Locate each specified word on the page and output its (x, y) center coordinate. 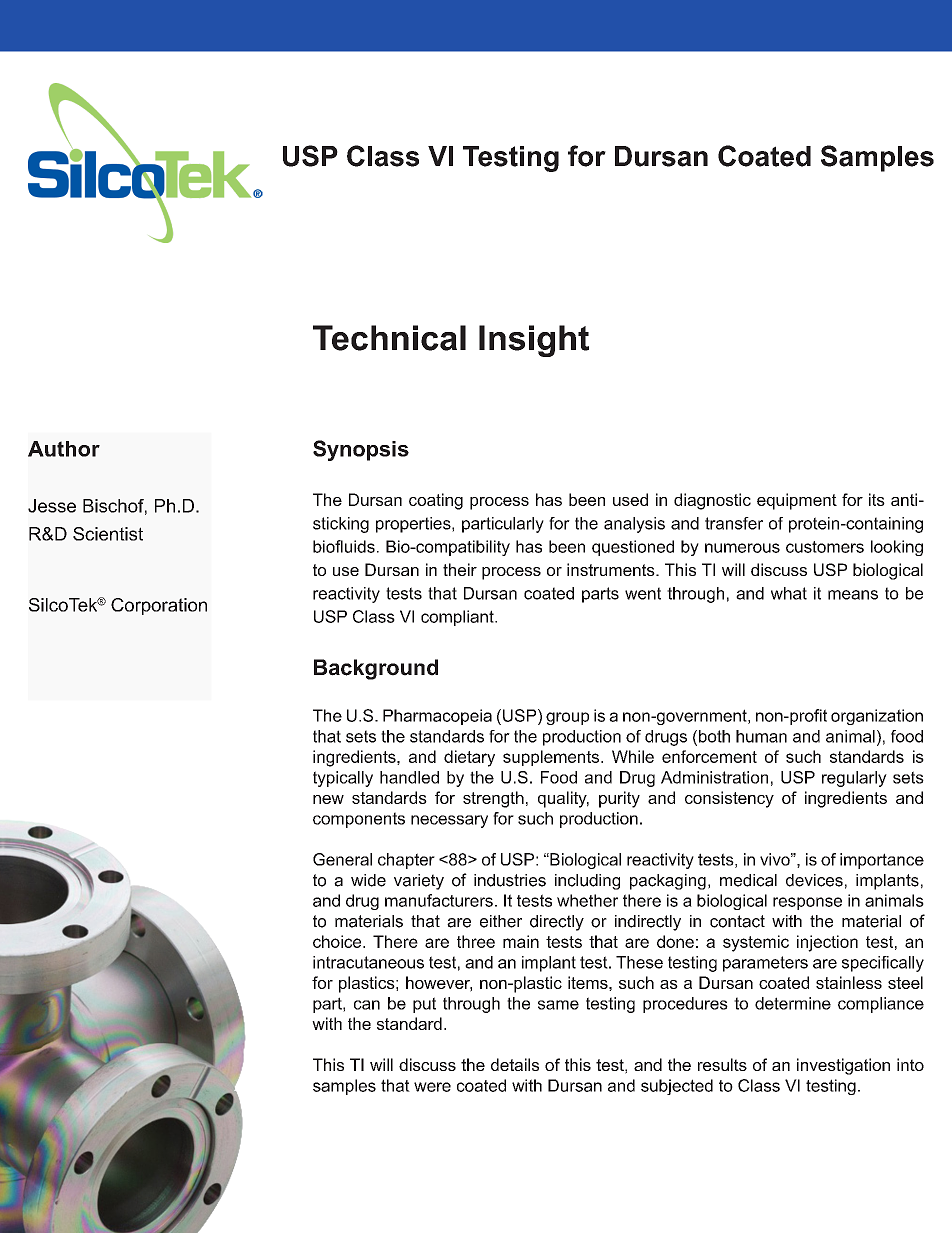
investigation (843, 1066)
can (367, 1005)
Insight (534, 341)
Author (64, 449)
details (515, 1064)
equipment (797, 501)
